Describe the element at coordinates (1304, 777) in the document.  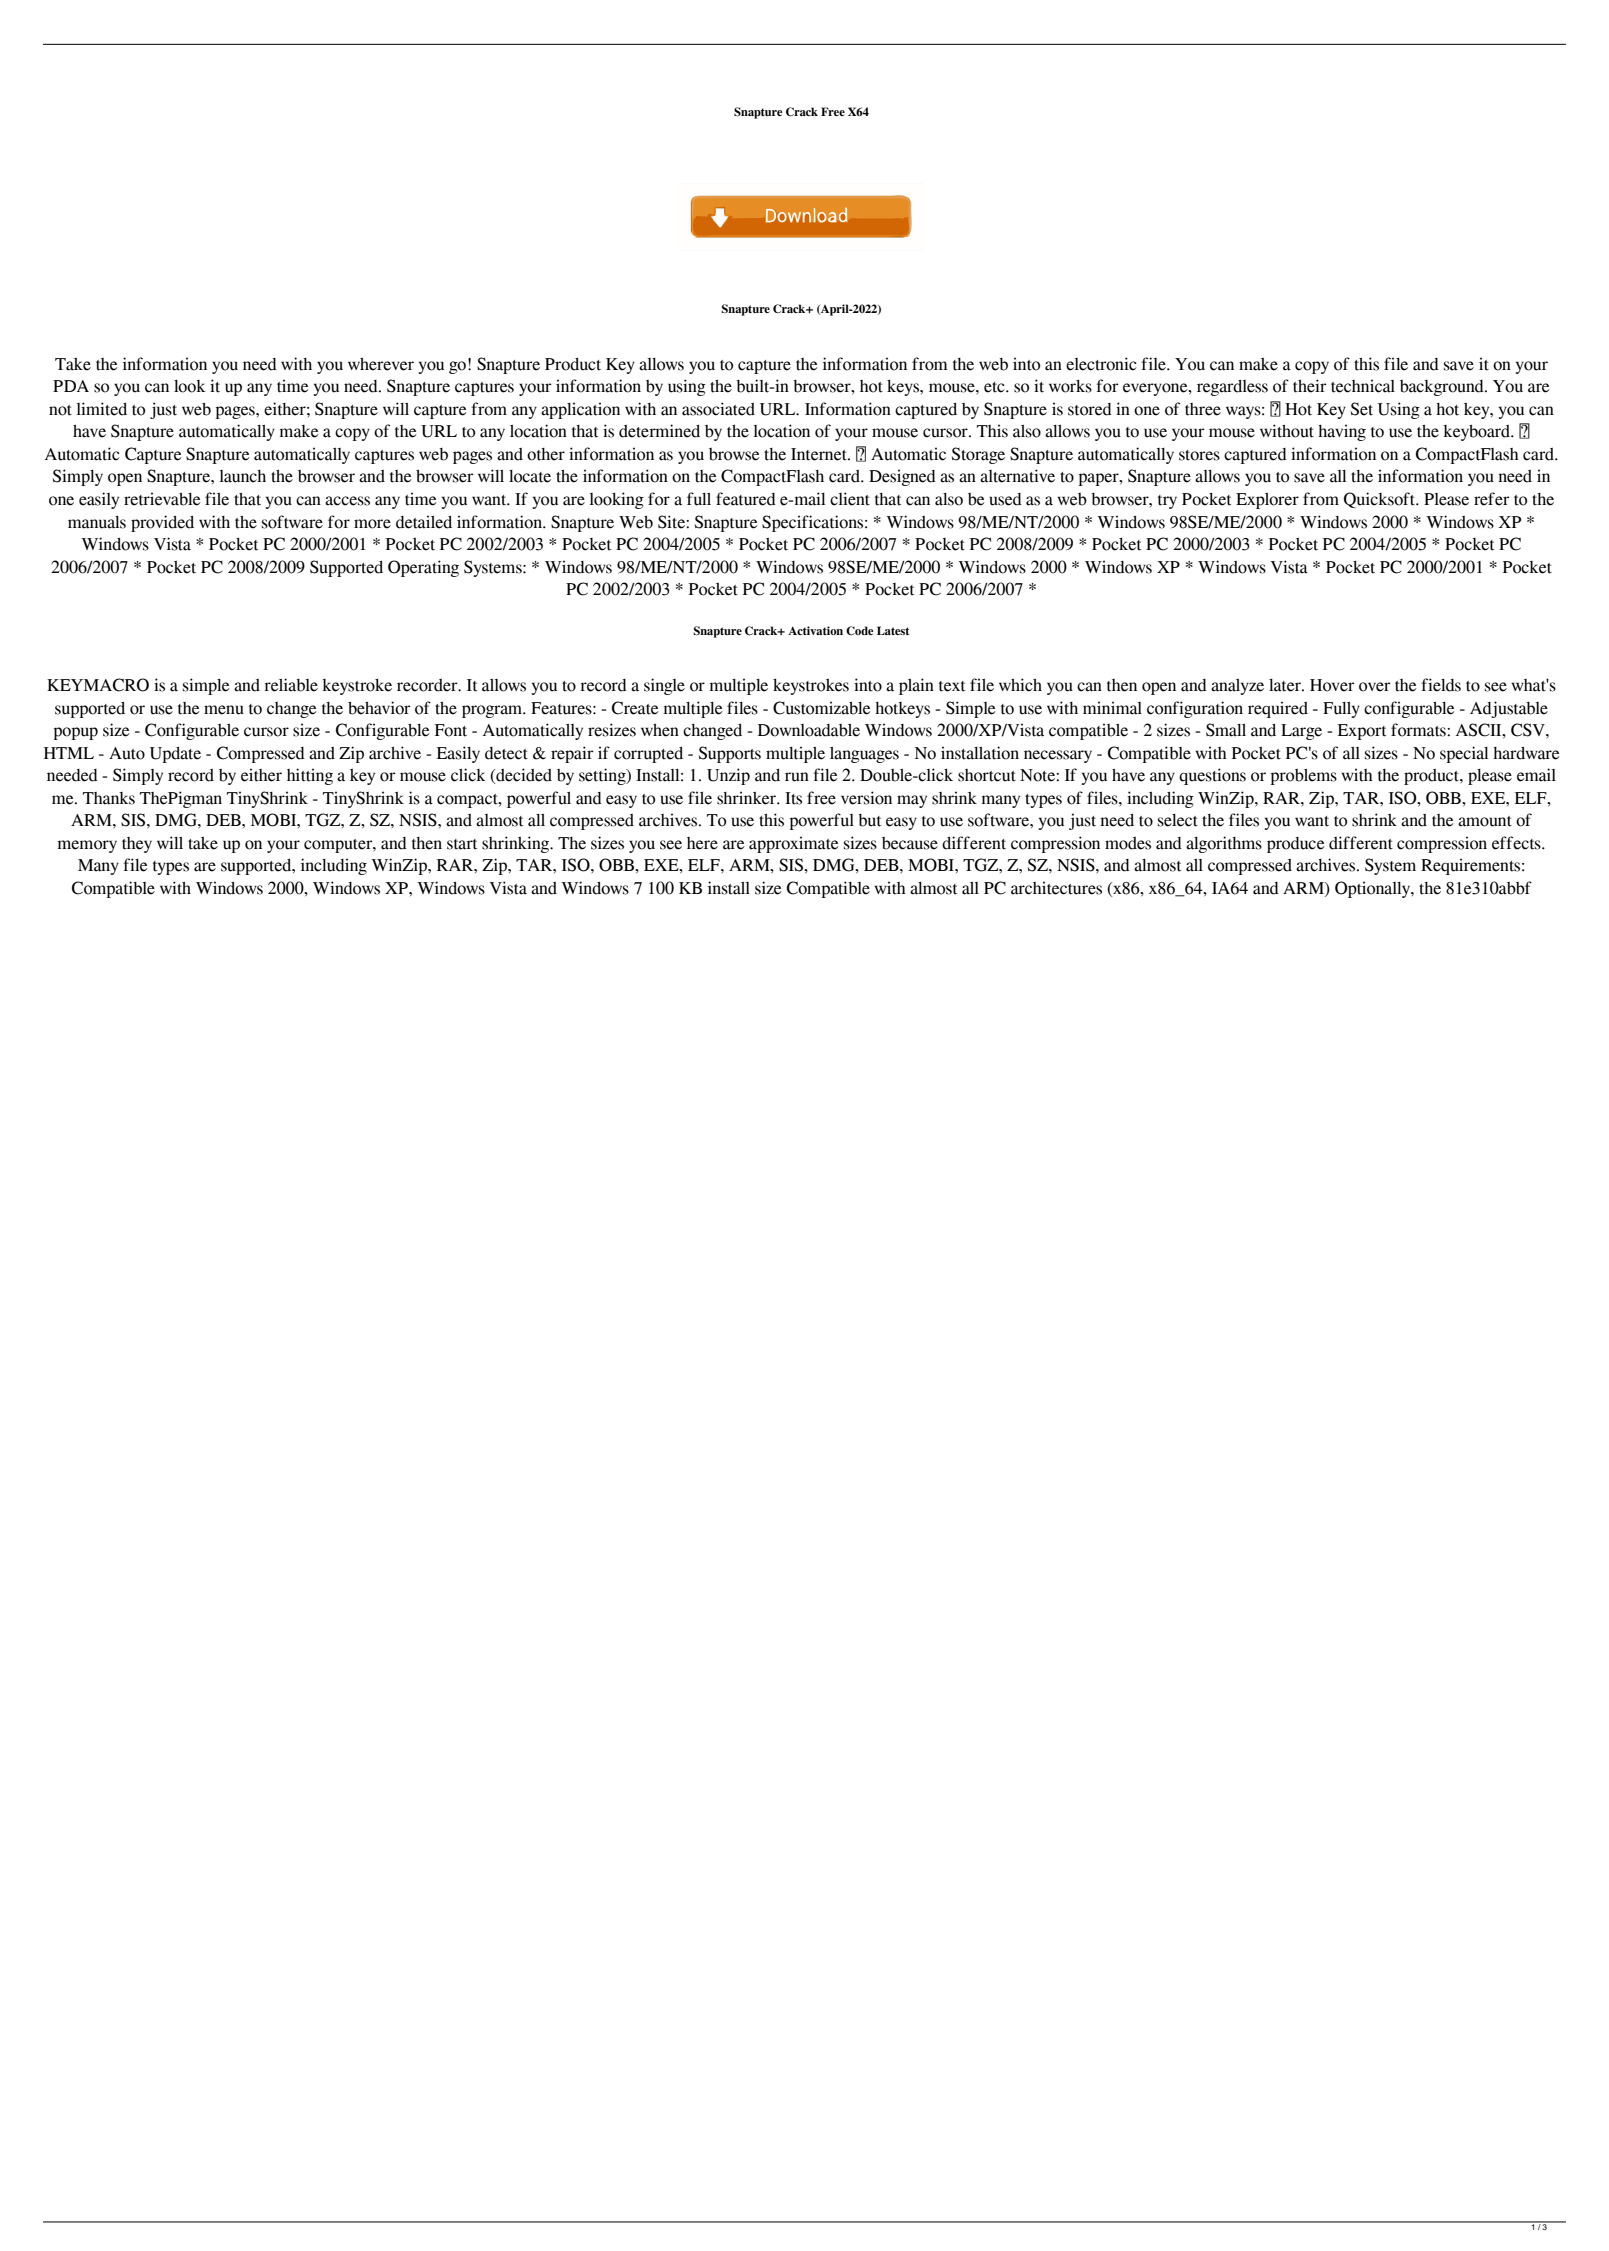
I see `problems` at that location.
